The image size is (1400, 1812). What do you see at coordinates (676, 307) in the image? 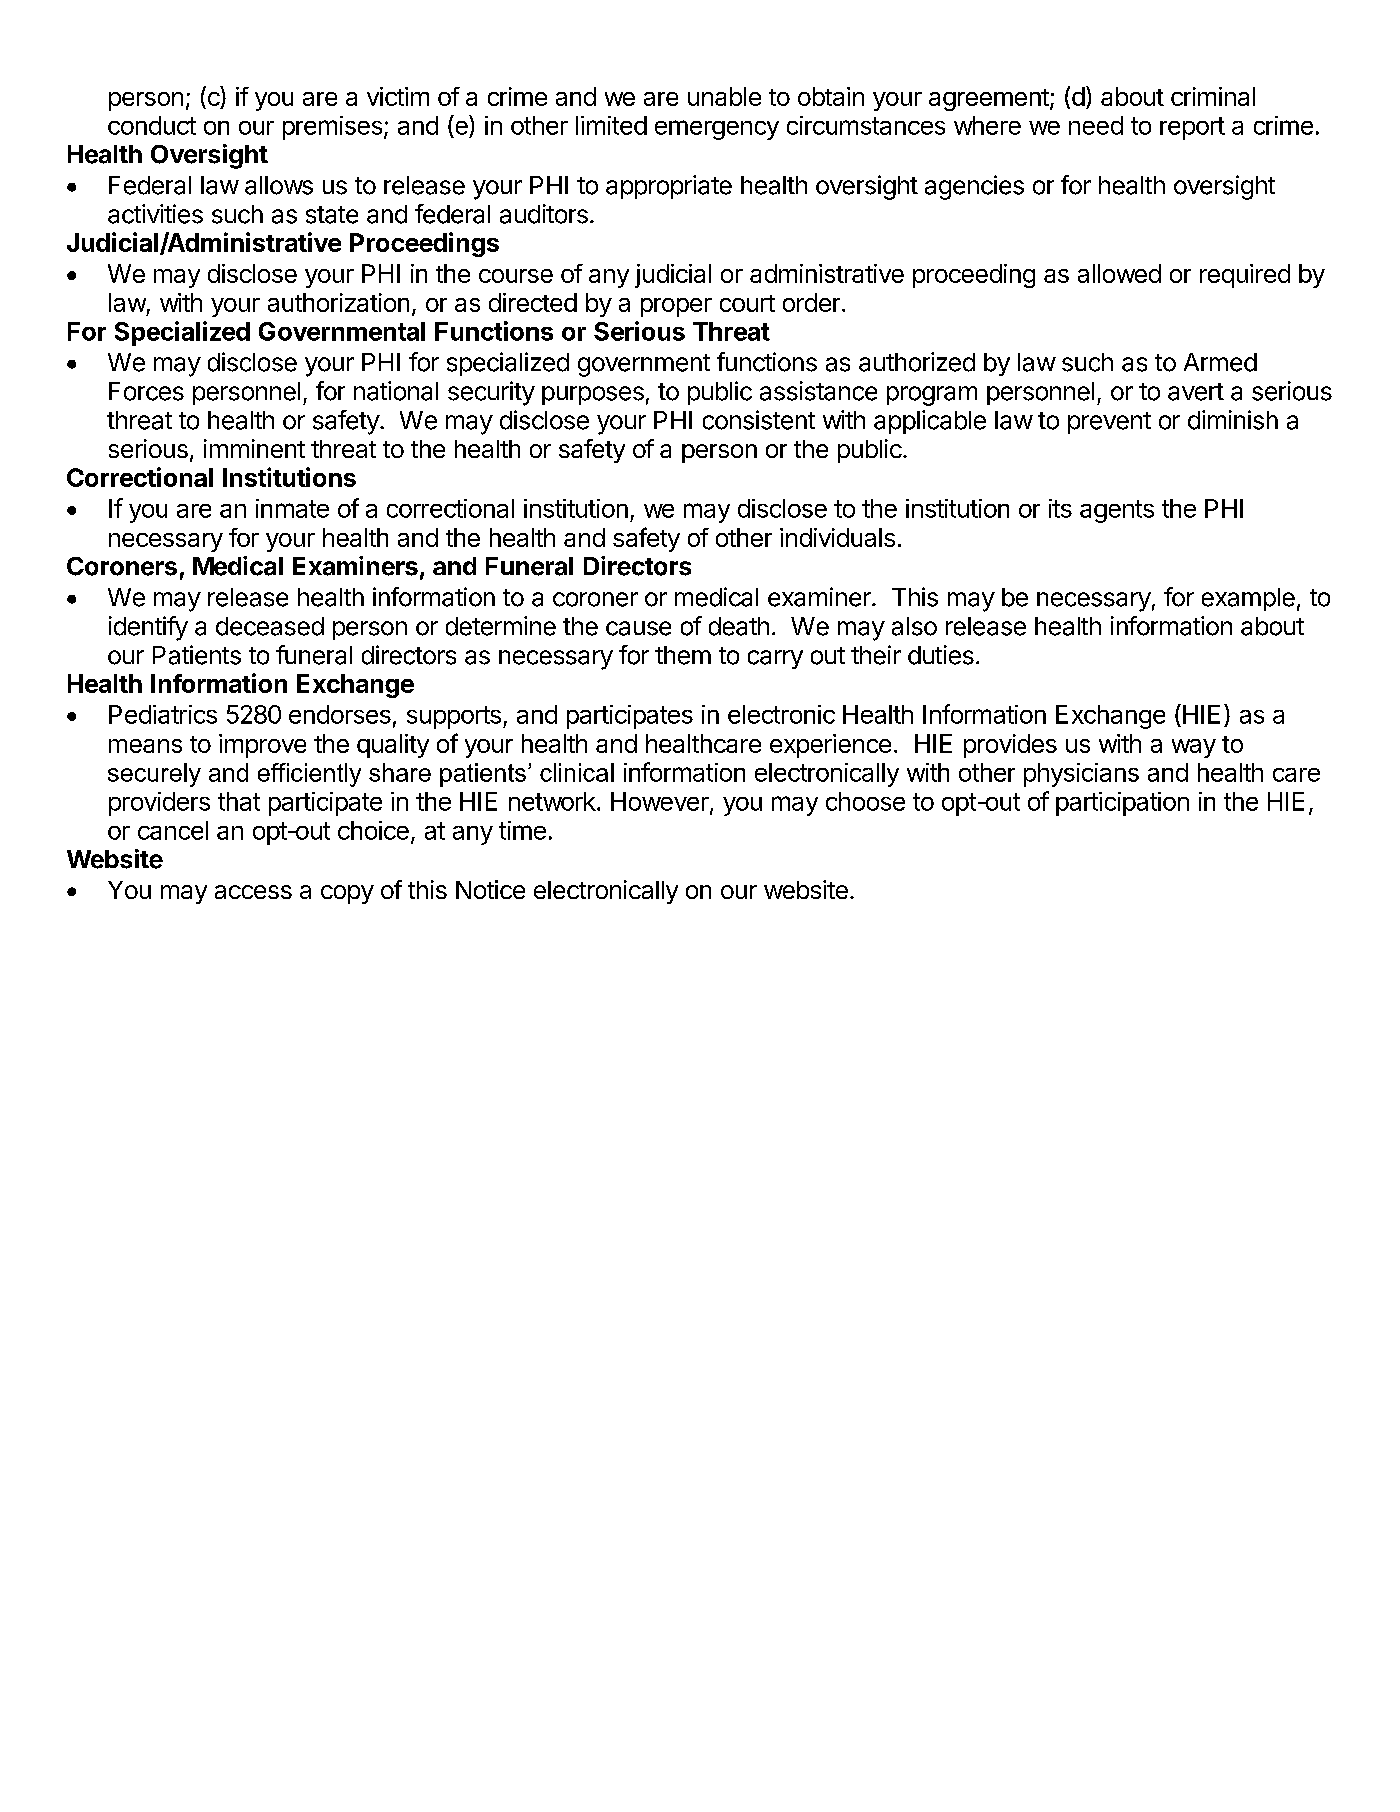
I see `proper` at bounding box center [676, 307].
